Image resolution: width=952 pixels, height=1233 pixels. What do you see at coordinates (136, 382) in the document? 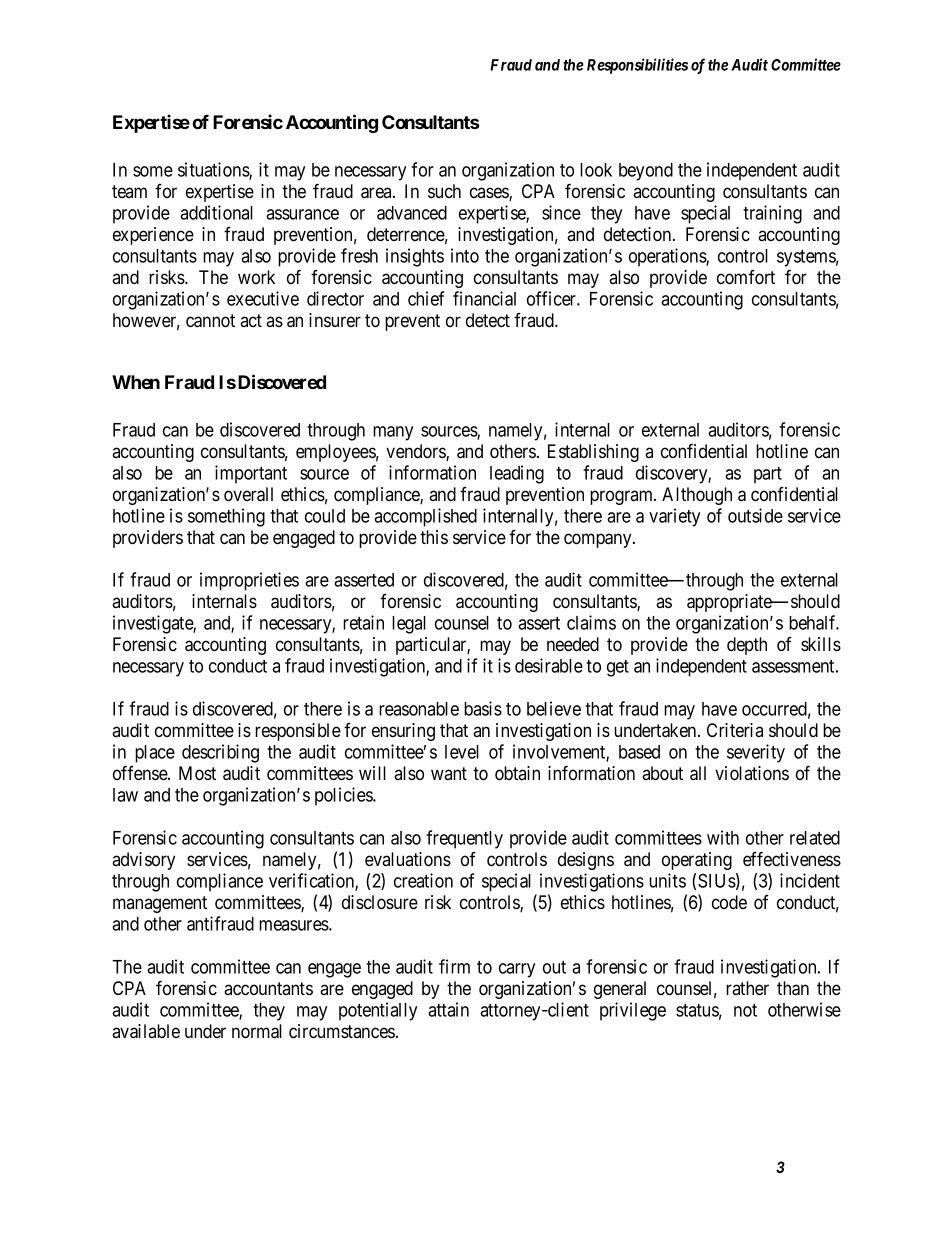
I see `When` at bounding box center [136, 382].
